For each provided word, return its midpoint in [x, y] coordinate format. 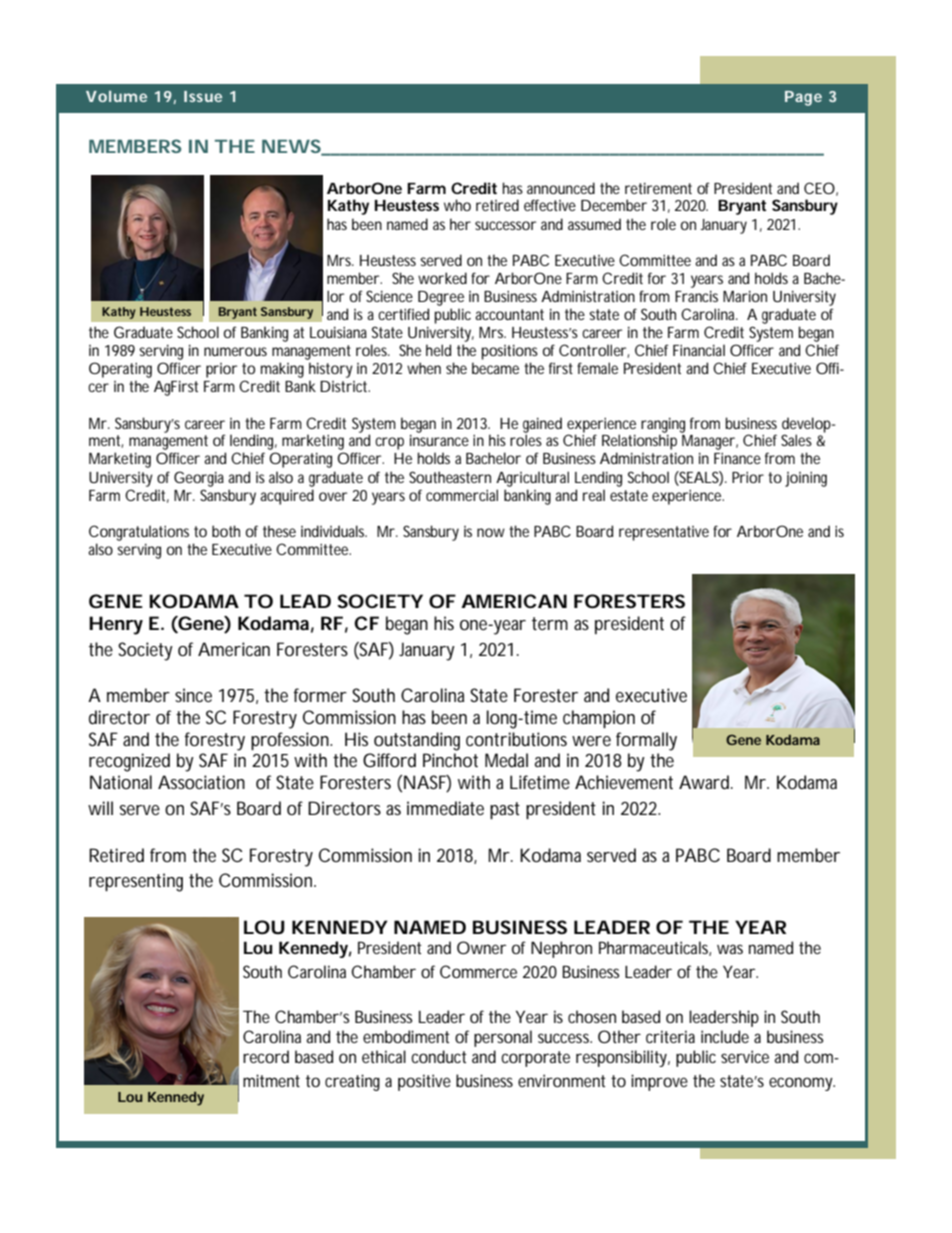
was [730, 949]
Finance [737, 458]
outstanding [417, 741]
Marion [745, 296]
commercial [462, 495]
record [266, 1056]
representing [136, 882]
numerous [235, 351]
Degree [441, 298]
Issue [203, 96]
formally [646, 741]
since [193, 695]
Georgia [199, 479]
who [457, 205]
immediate [445, 808]
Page [803, 98]
